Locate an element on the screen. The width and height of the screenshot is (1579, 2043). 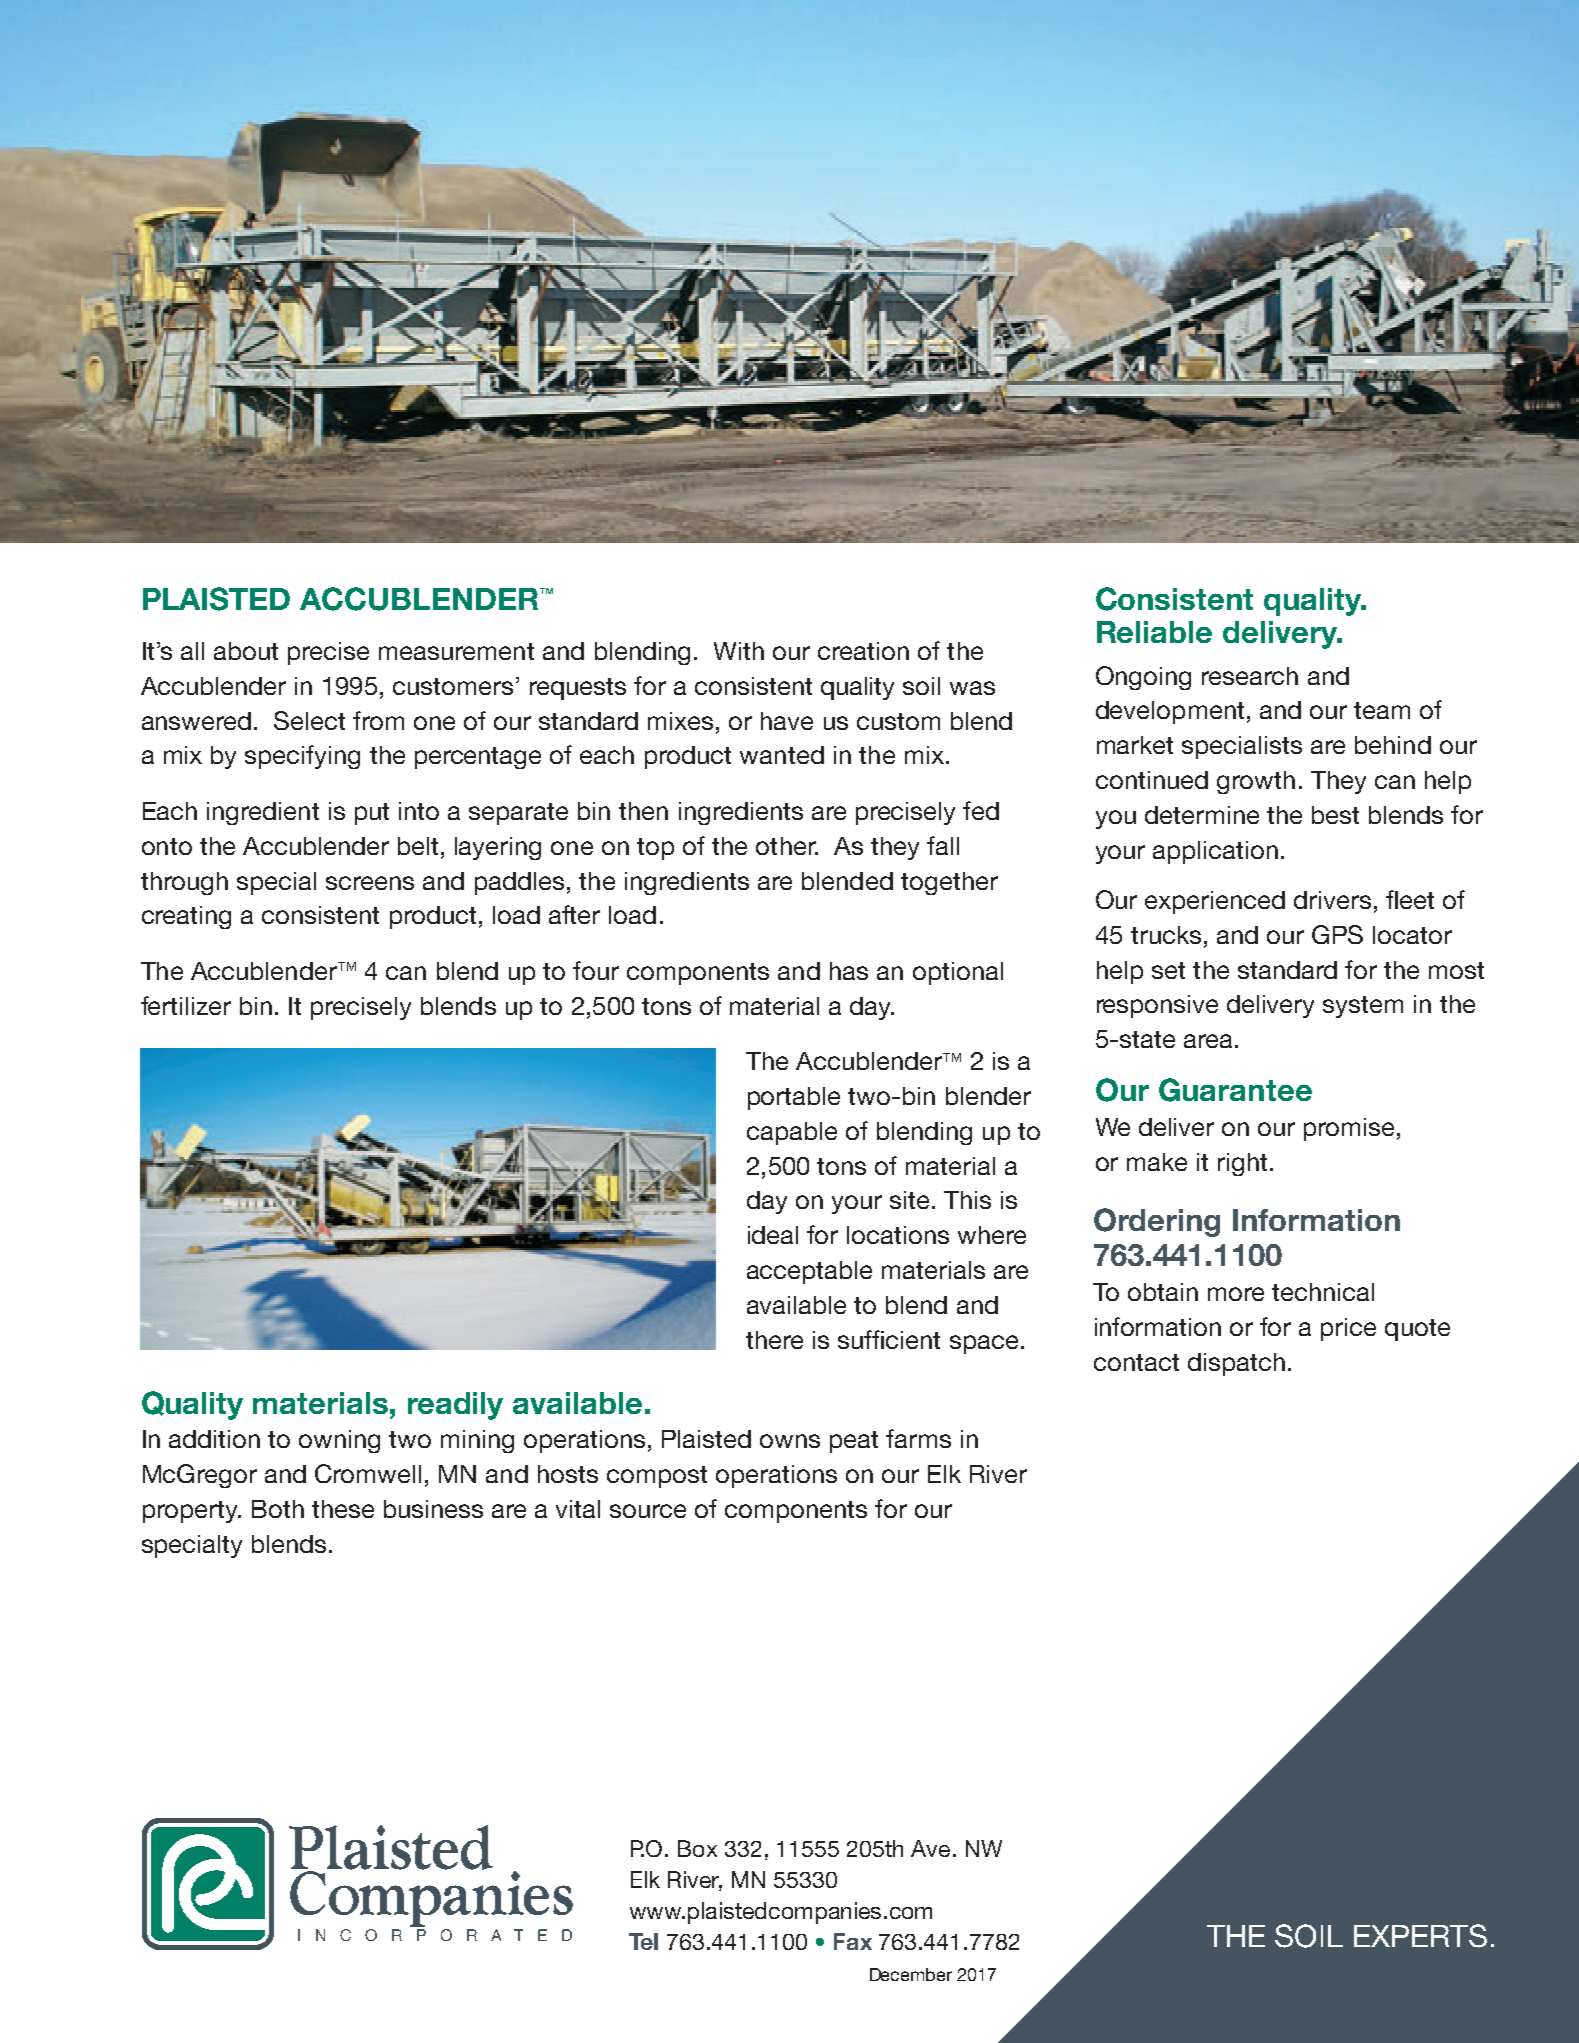
Tel is located at coordinates (643, 1941).
